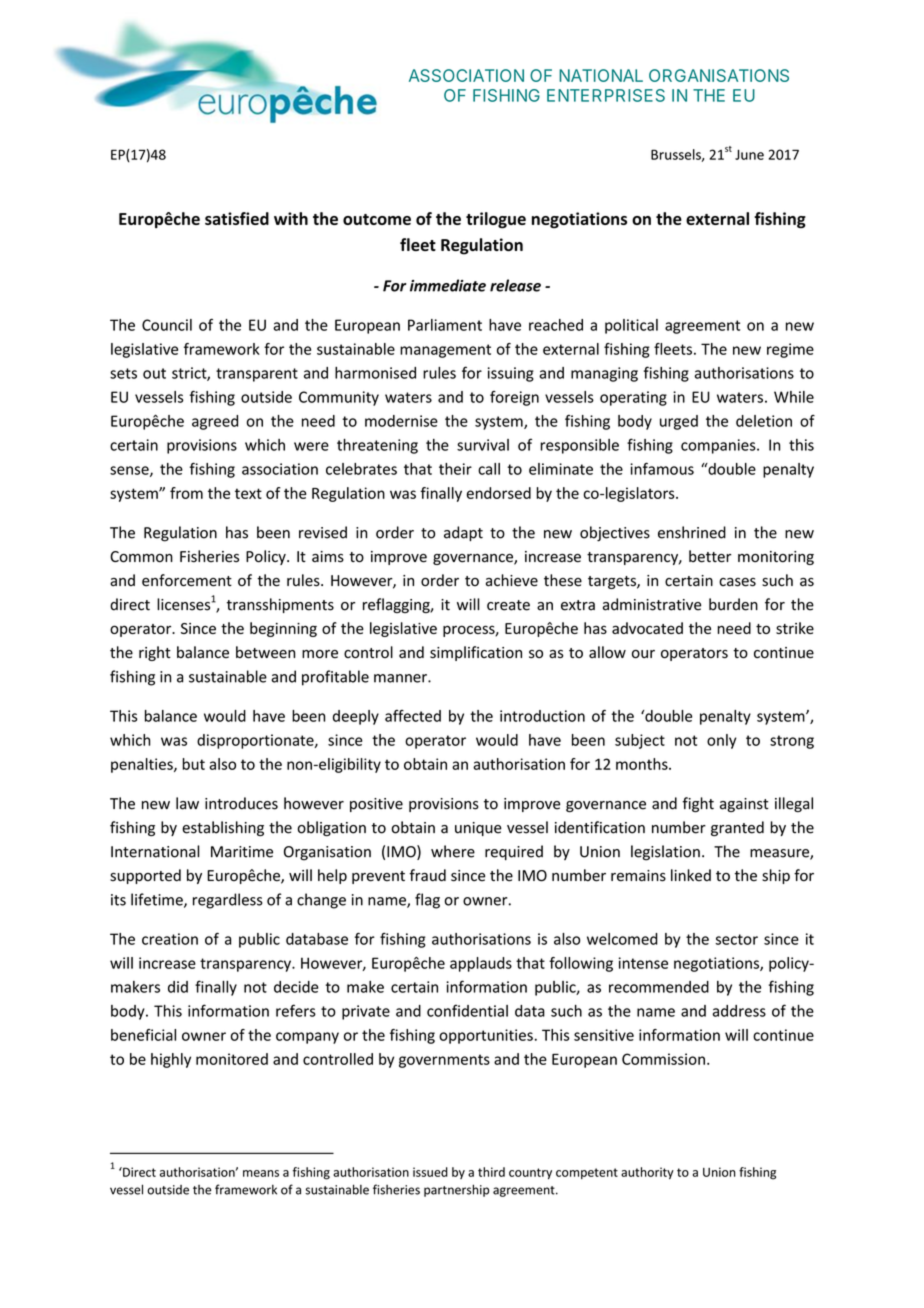 Image resolution: width=924 pixels, height=1308 pixels. What do you see at coordinates (237, 218) in the screenshot?
I see `satisfied` at bounding box center [237, 218].
